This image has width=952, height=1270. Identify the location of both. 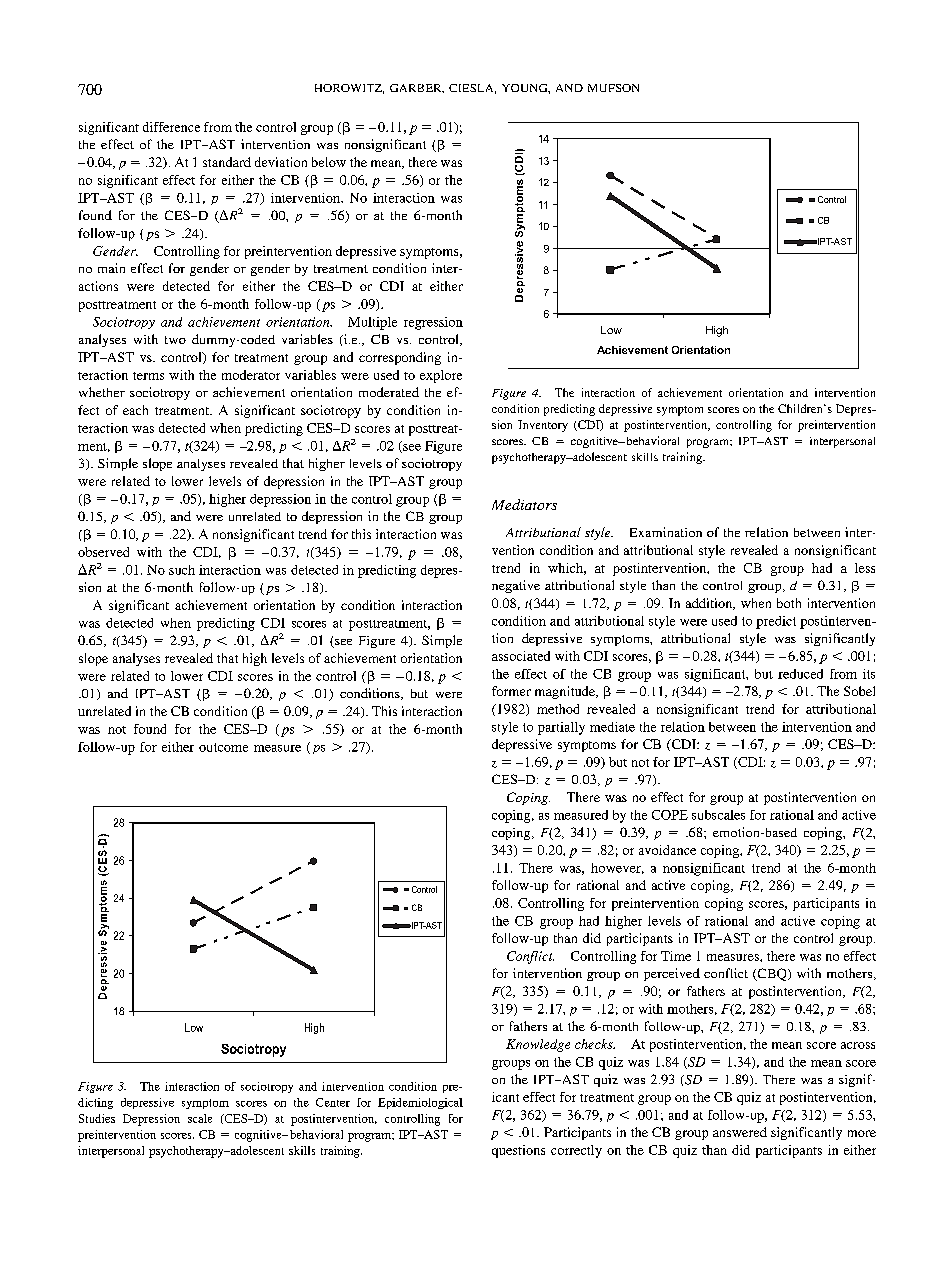
(789, 603).
